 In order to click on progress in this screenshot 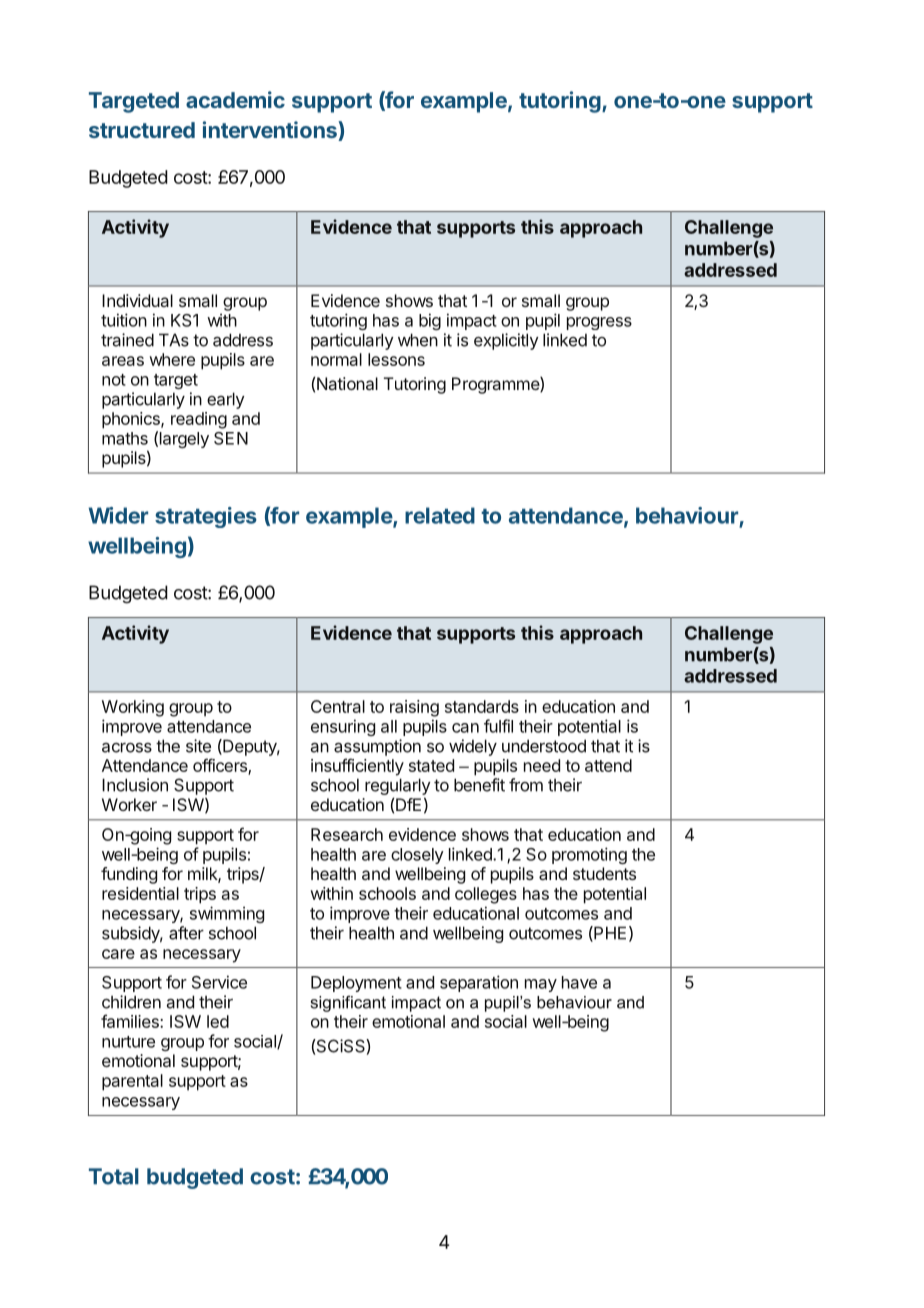, I will do `click(599, 323)`.
